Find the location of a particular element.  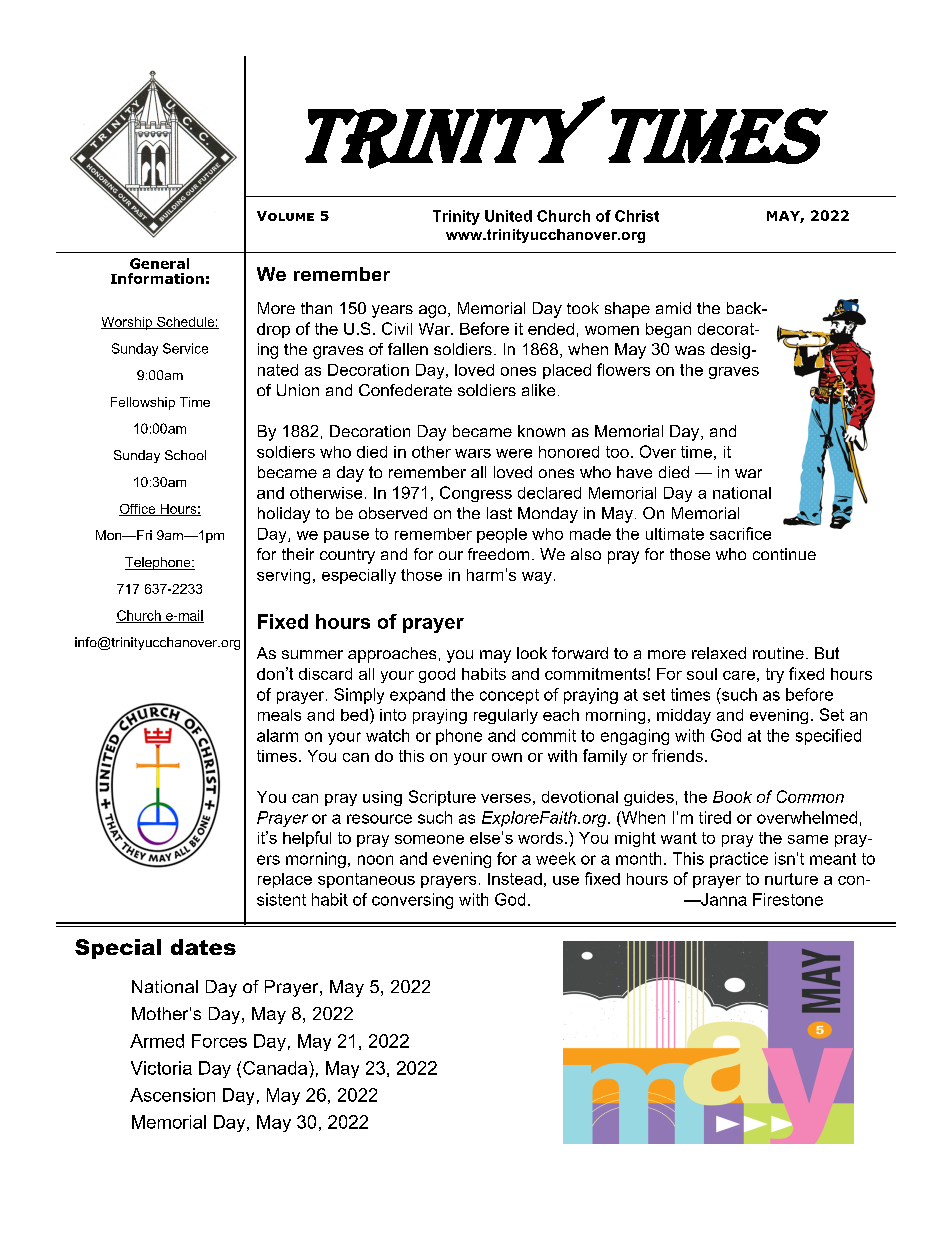

School is located at coordinates (185, 455).
